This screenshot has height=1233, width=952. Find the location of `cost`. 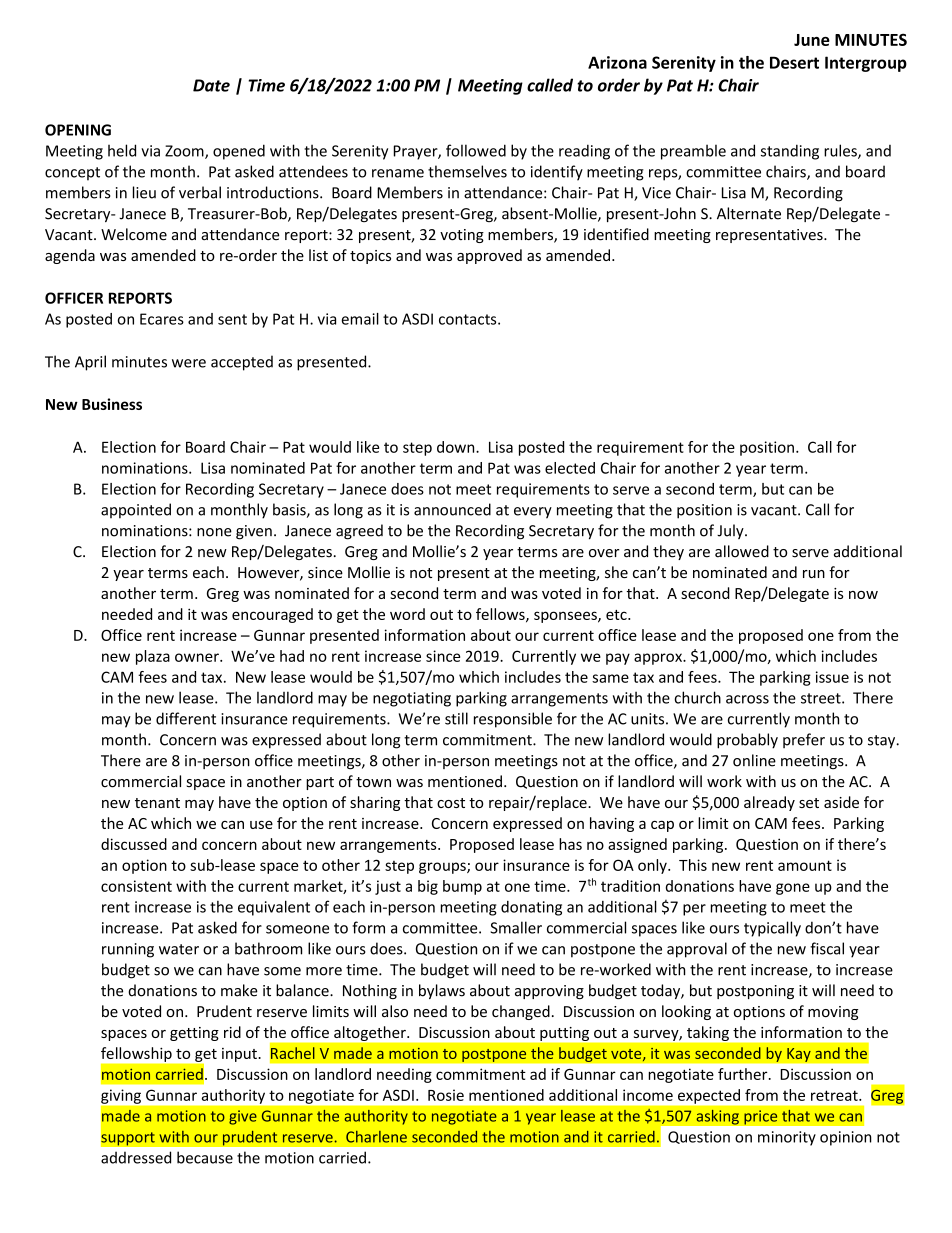

cost is located at coordinates (451, 803).
